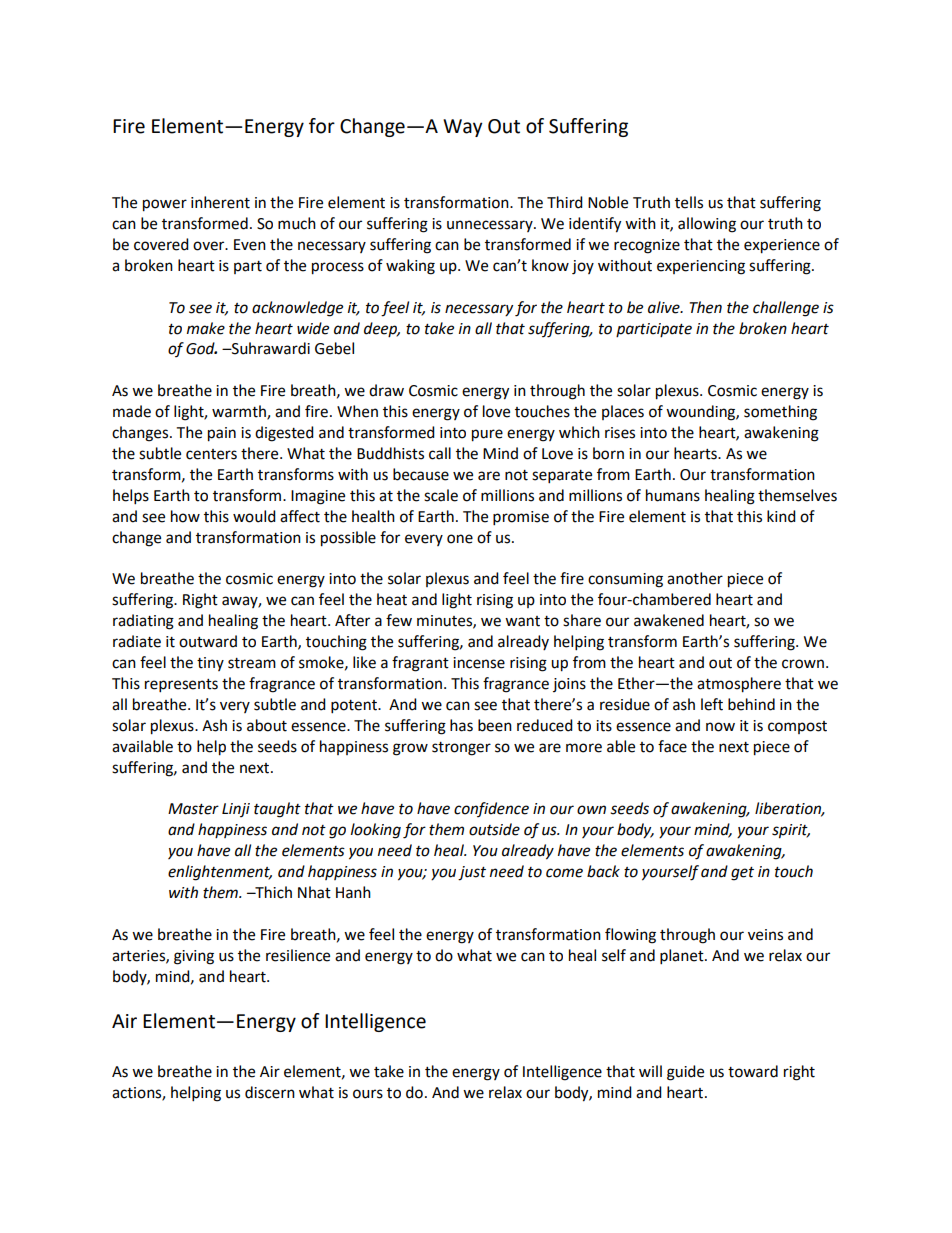 The width and height of the screenshot is (952, 1233). What do you see at coordinates (270, 1092) in the screenshot?
I see `discern` at bounding box center [270, 1092].
